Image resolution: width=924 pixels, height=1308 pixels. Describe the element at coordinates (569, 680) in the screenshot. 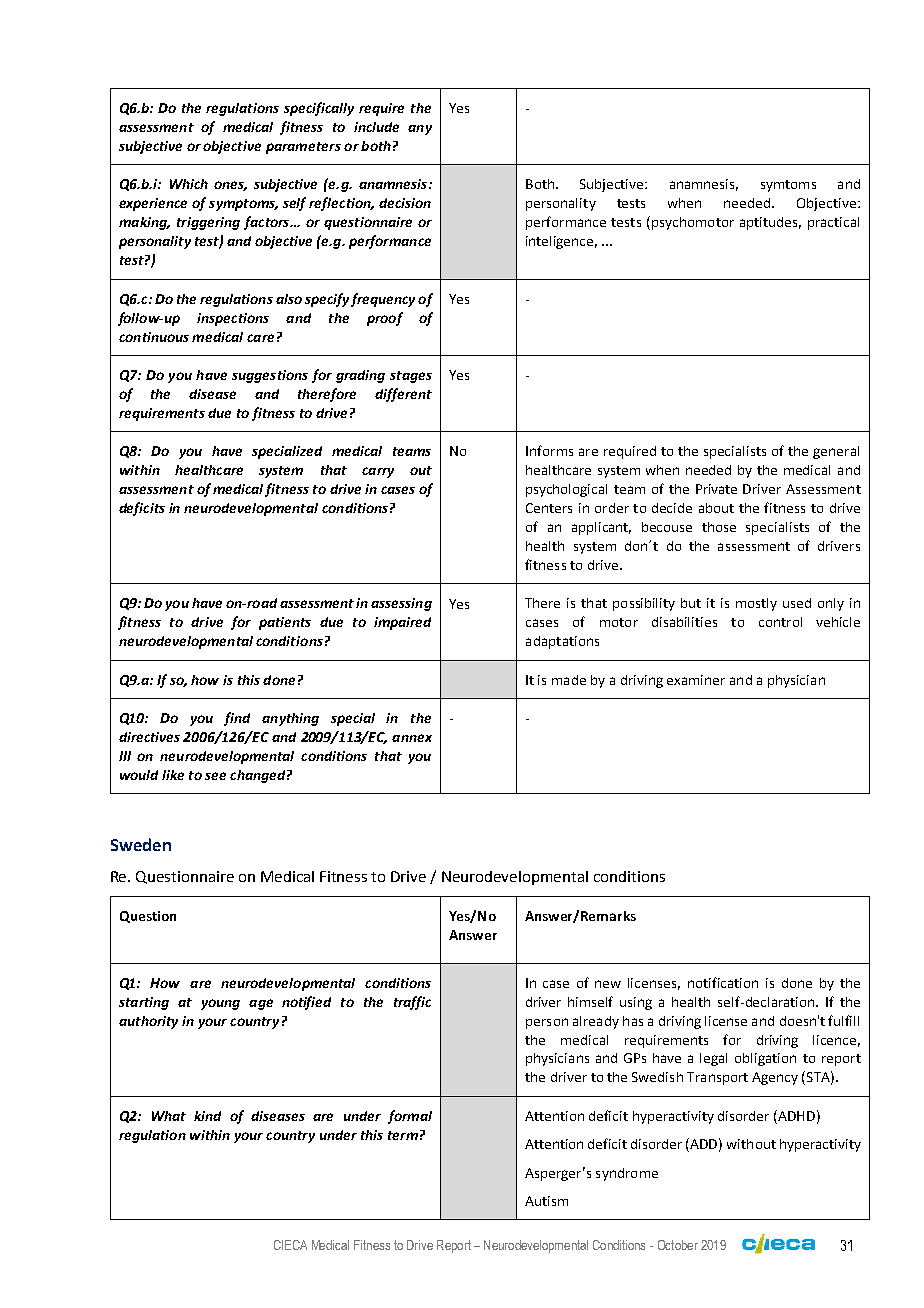

I see `made` at that location.
